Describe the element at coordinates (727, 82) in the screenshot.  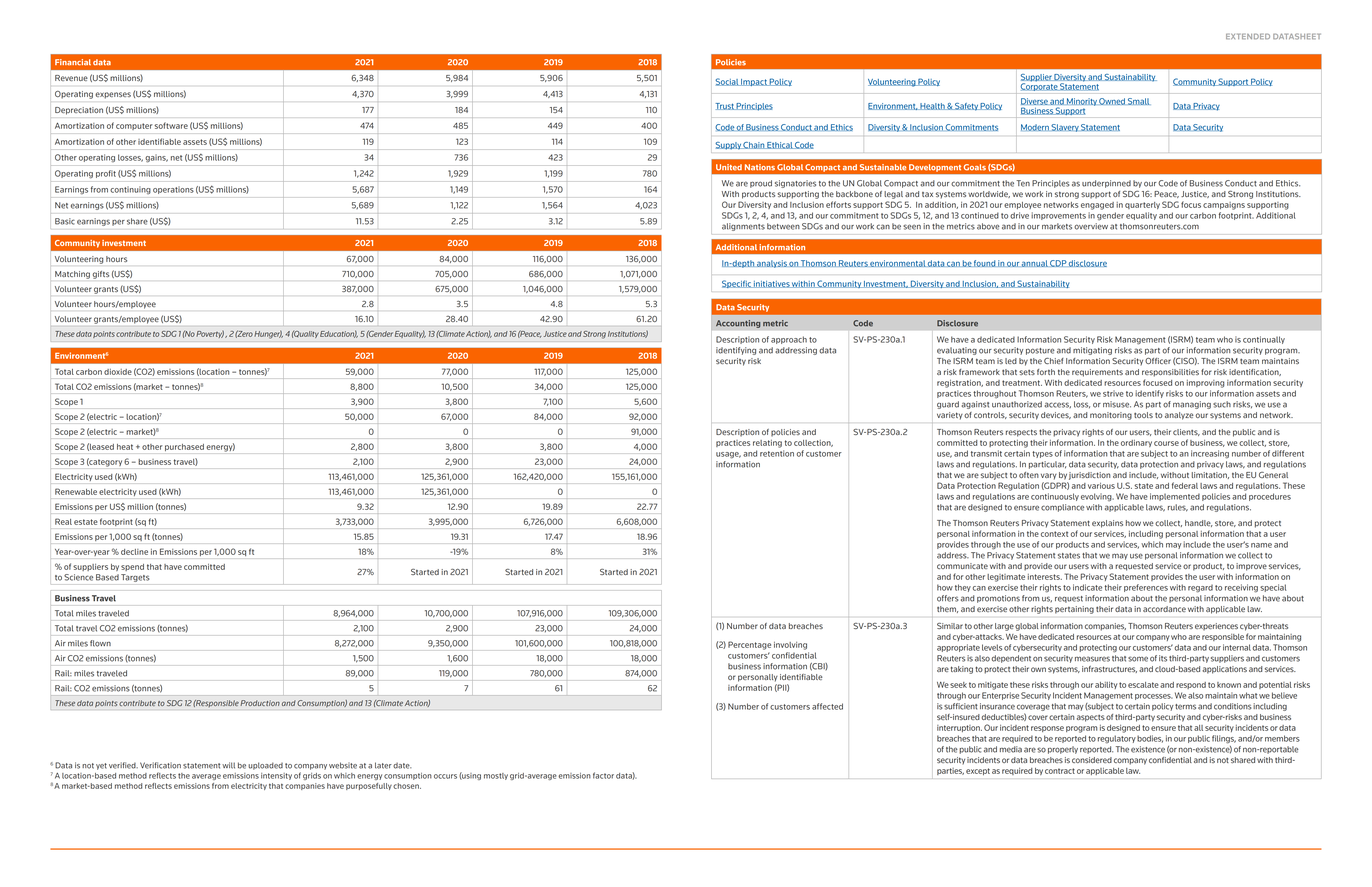
I see `Social` at that location.
